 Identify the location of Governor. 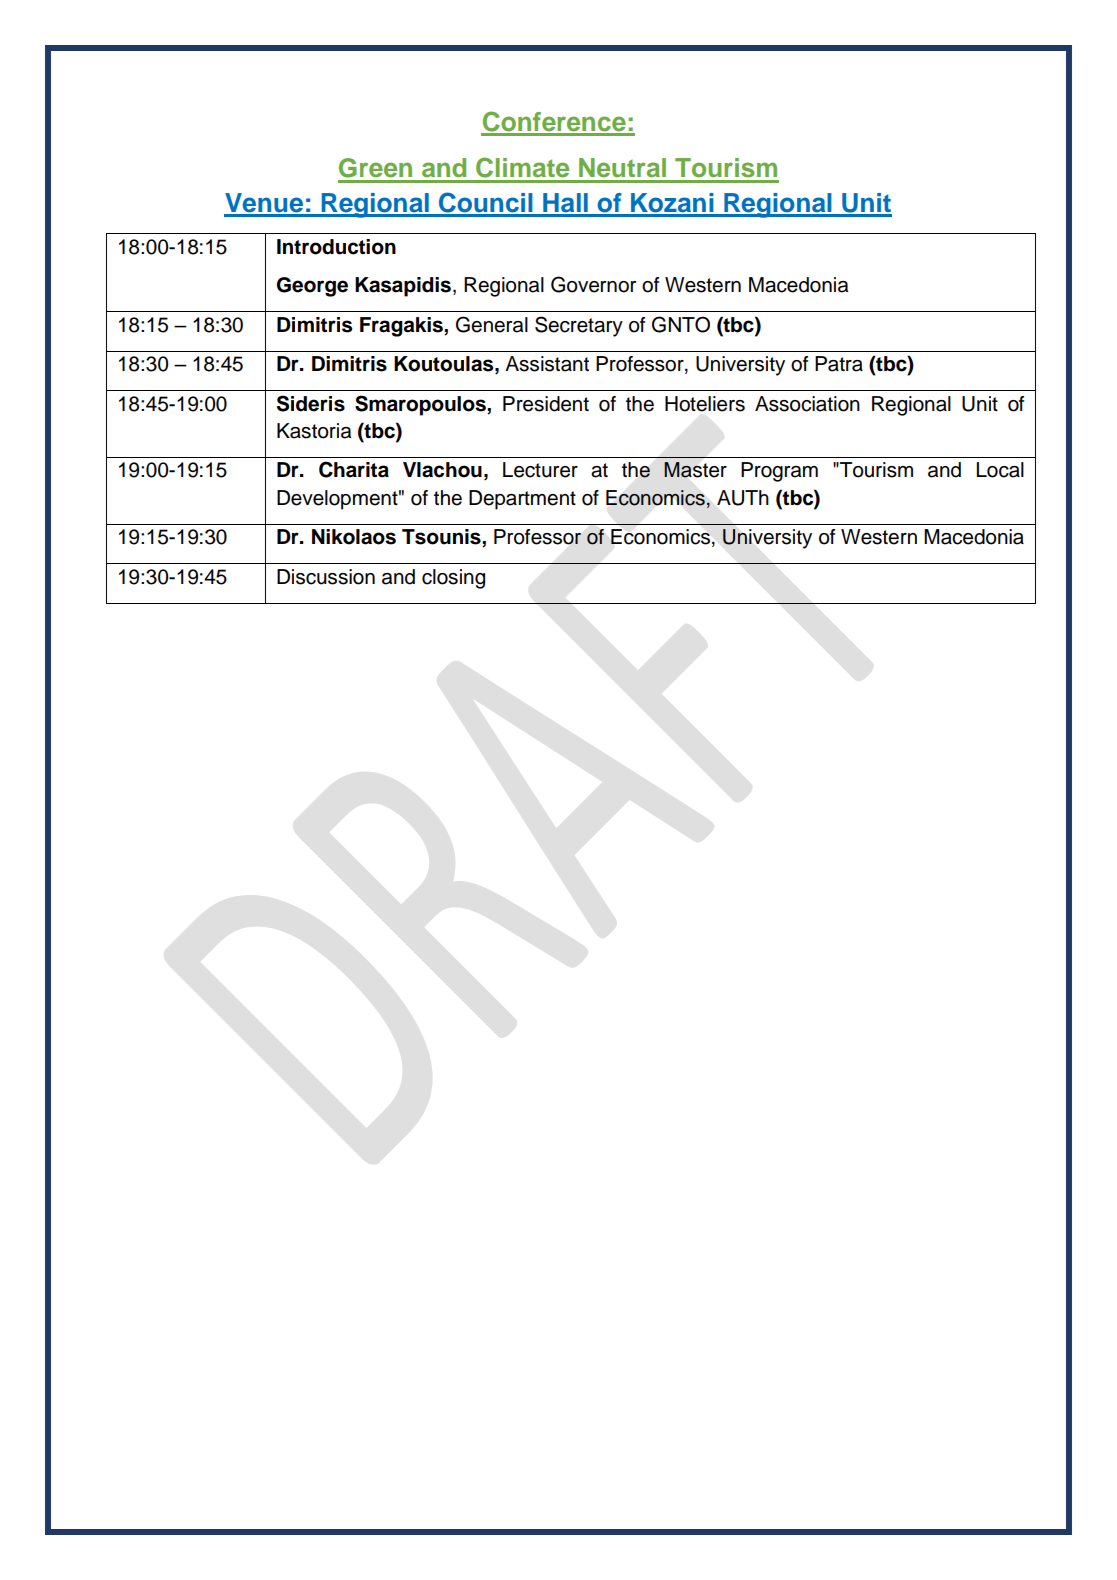
(593, 284).
